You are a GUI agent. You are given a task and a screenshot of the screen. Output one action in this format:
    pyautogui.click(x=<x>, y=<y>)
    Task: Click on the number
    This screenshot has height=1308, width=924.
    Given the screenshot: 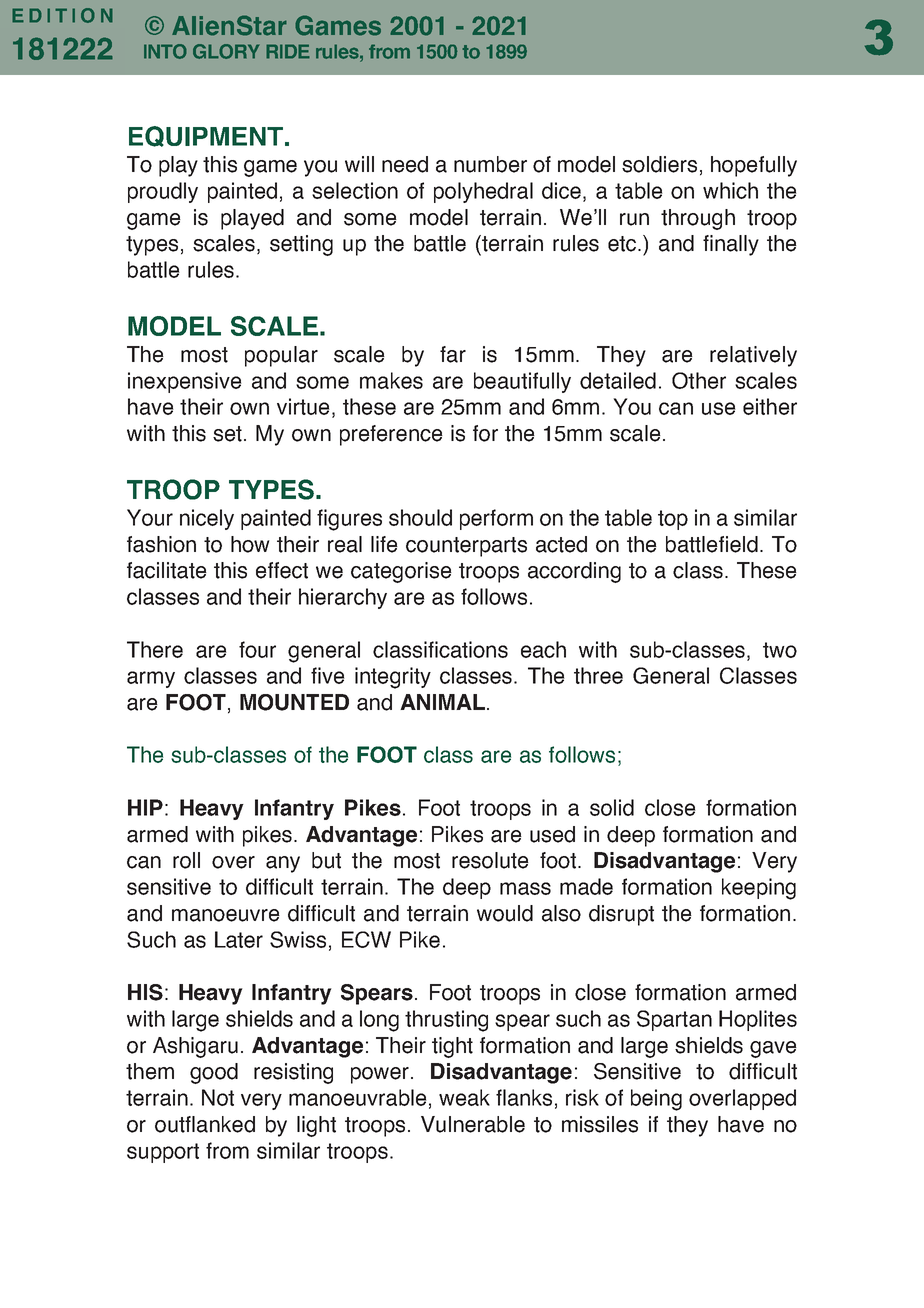 What is the action you would take?
    pyautogui.click(x=490, y=164)
